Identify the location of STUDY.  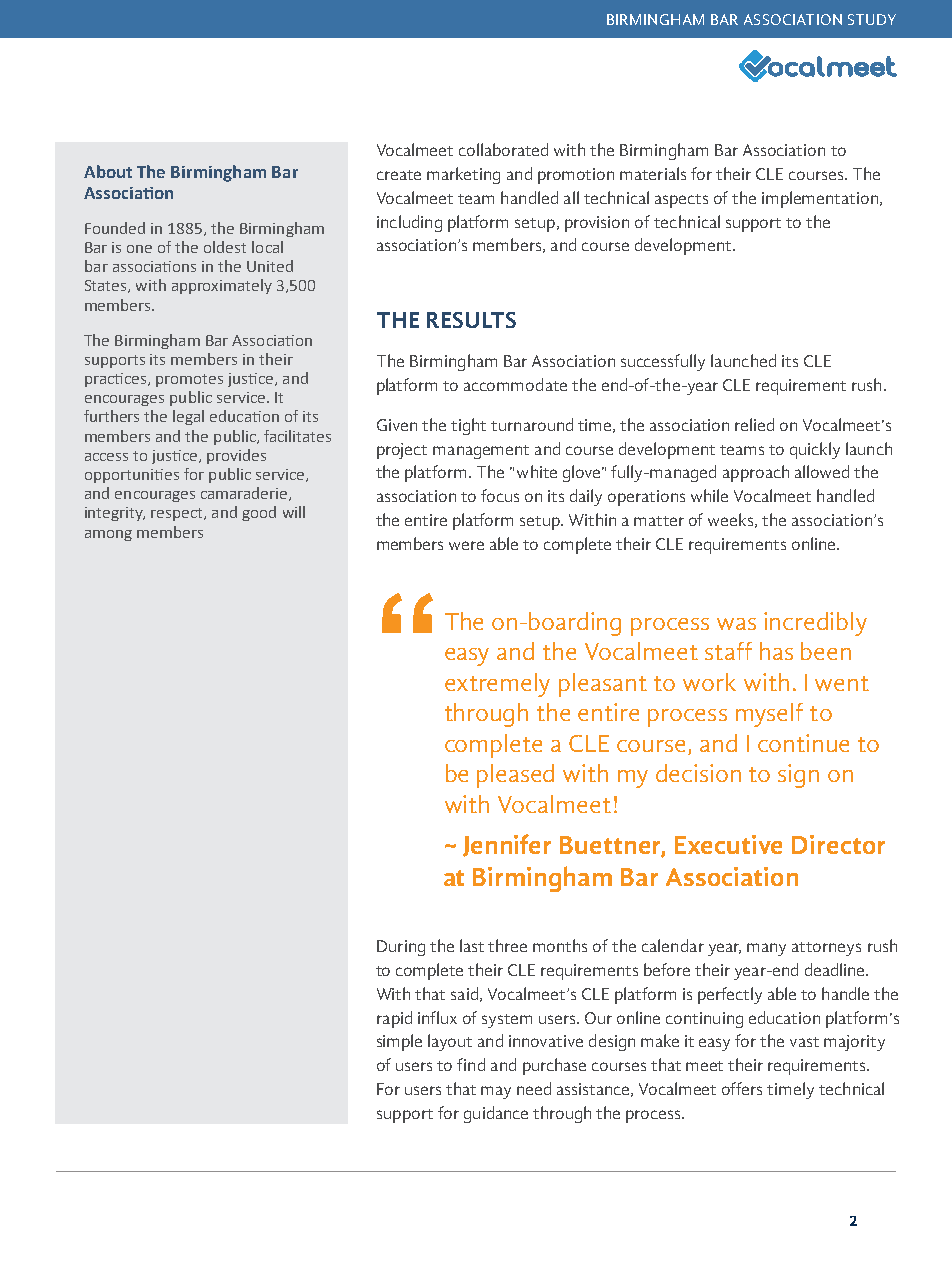
(872, 19).
